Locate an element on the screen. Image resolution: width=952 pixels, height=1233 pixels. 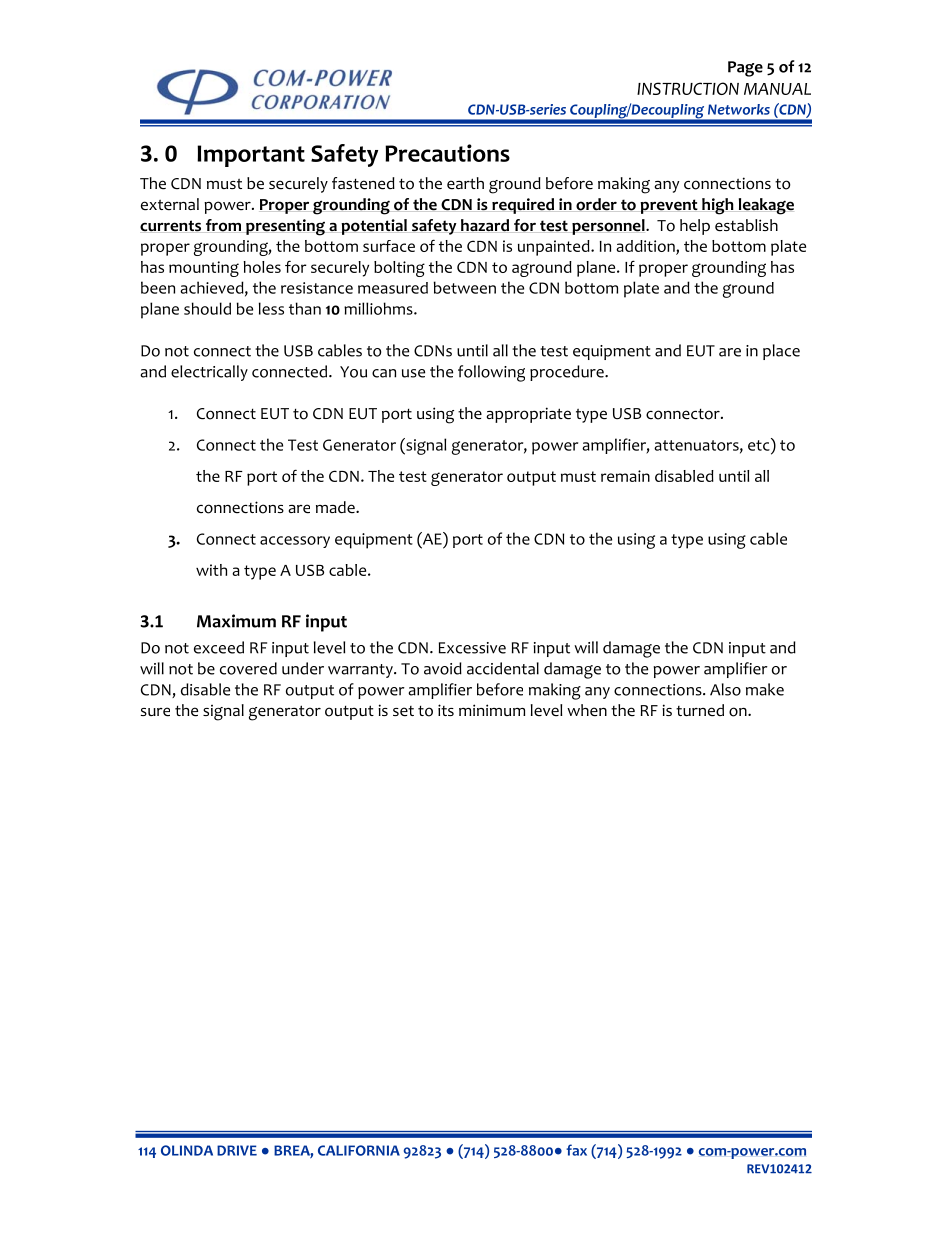
Precautions is located at coordinates (447, 153).
